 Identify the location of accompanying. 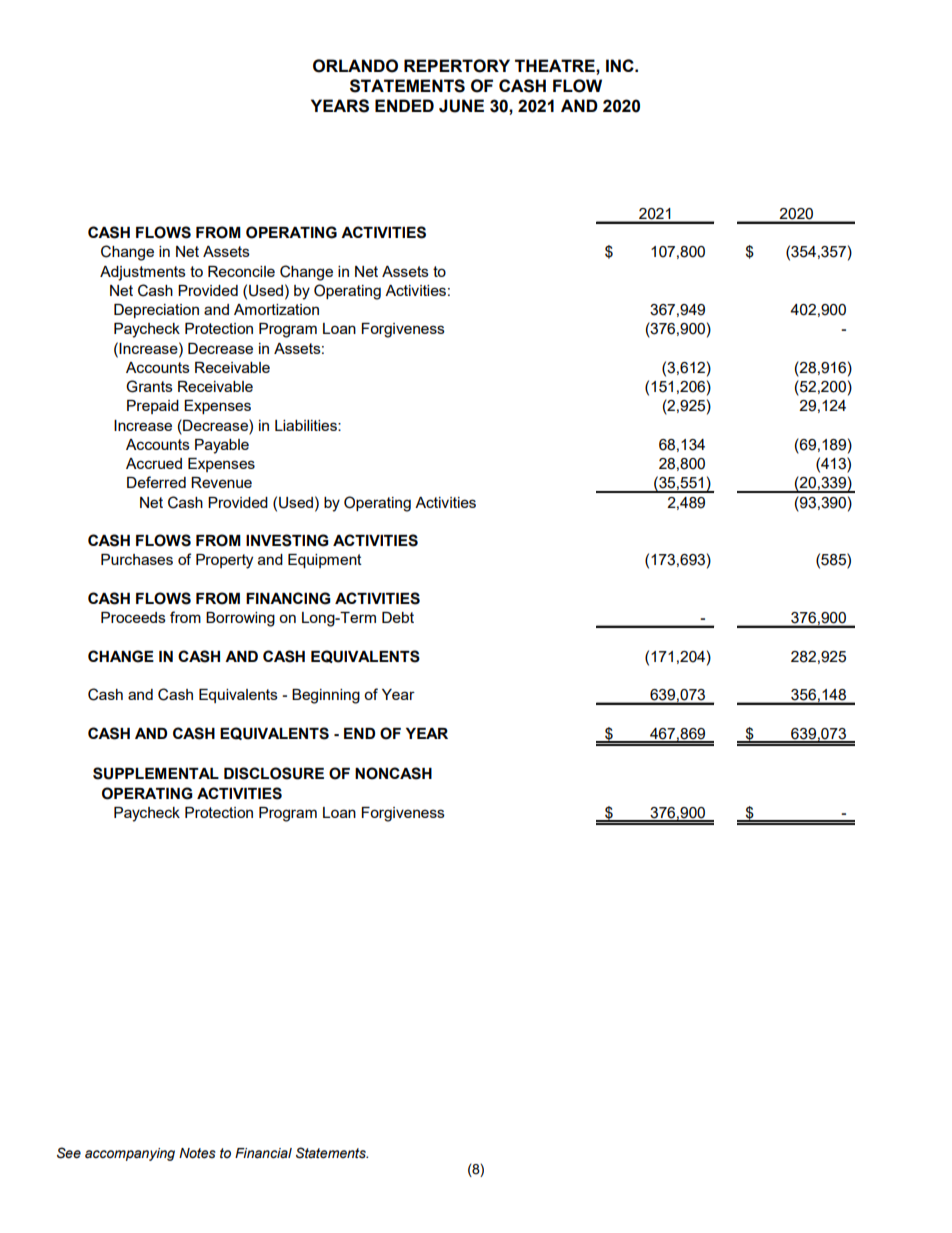
(130, 1154).
